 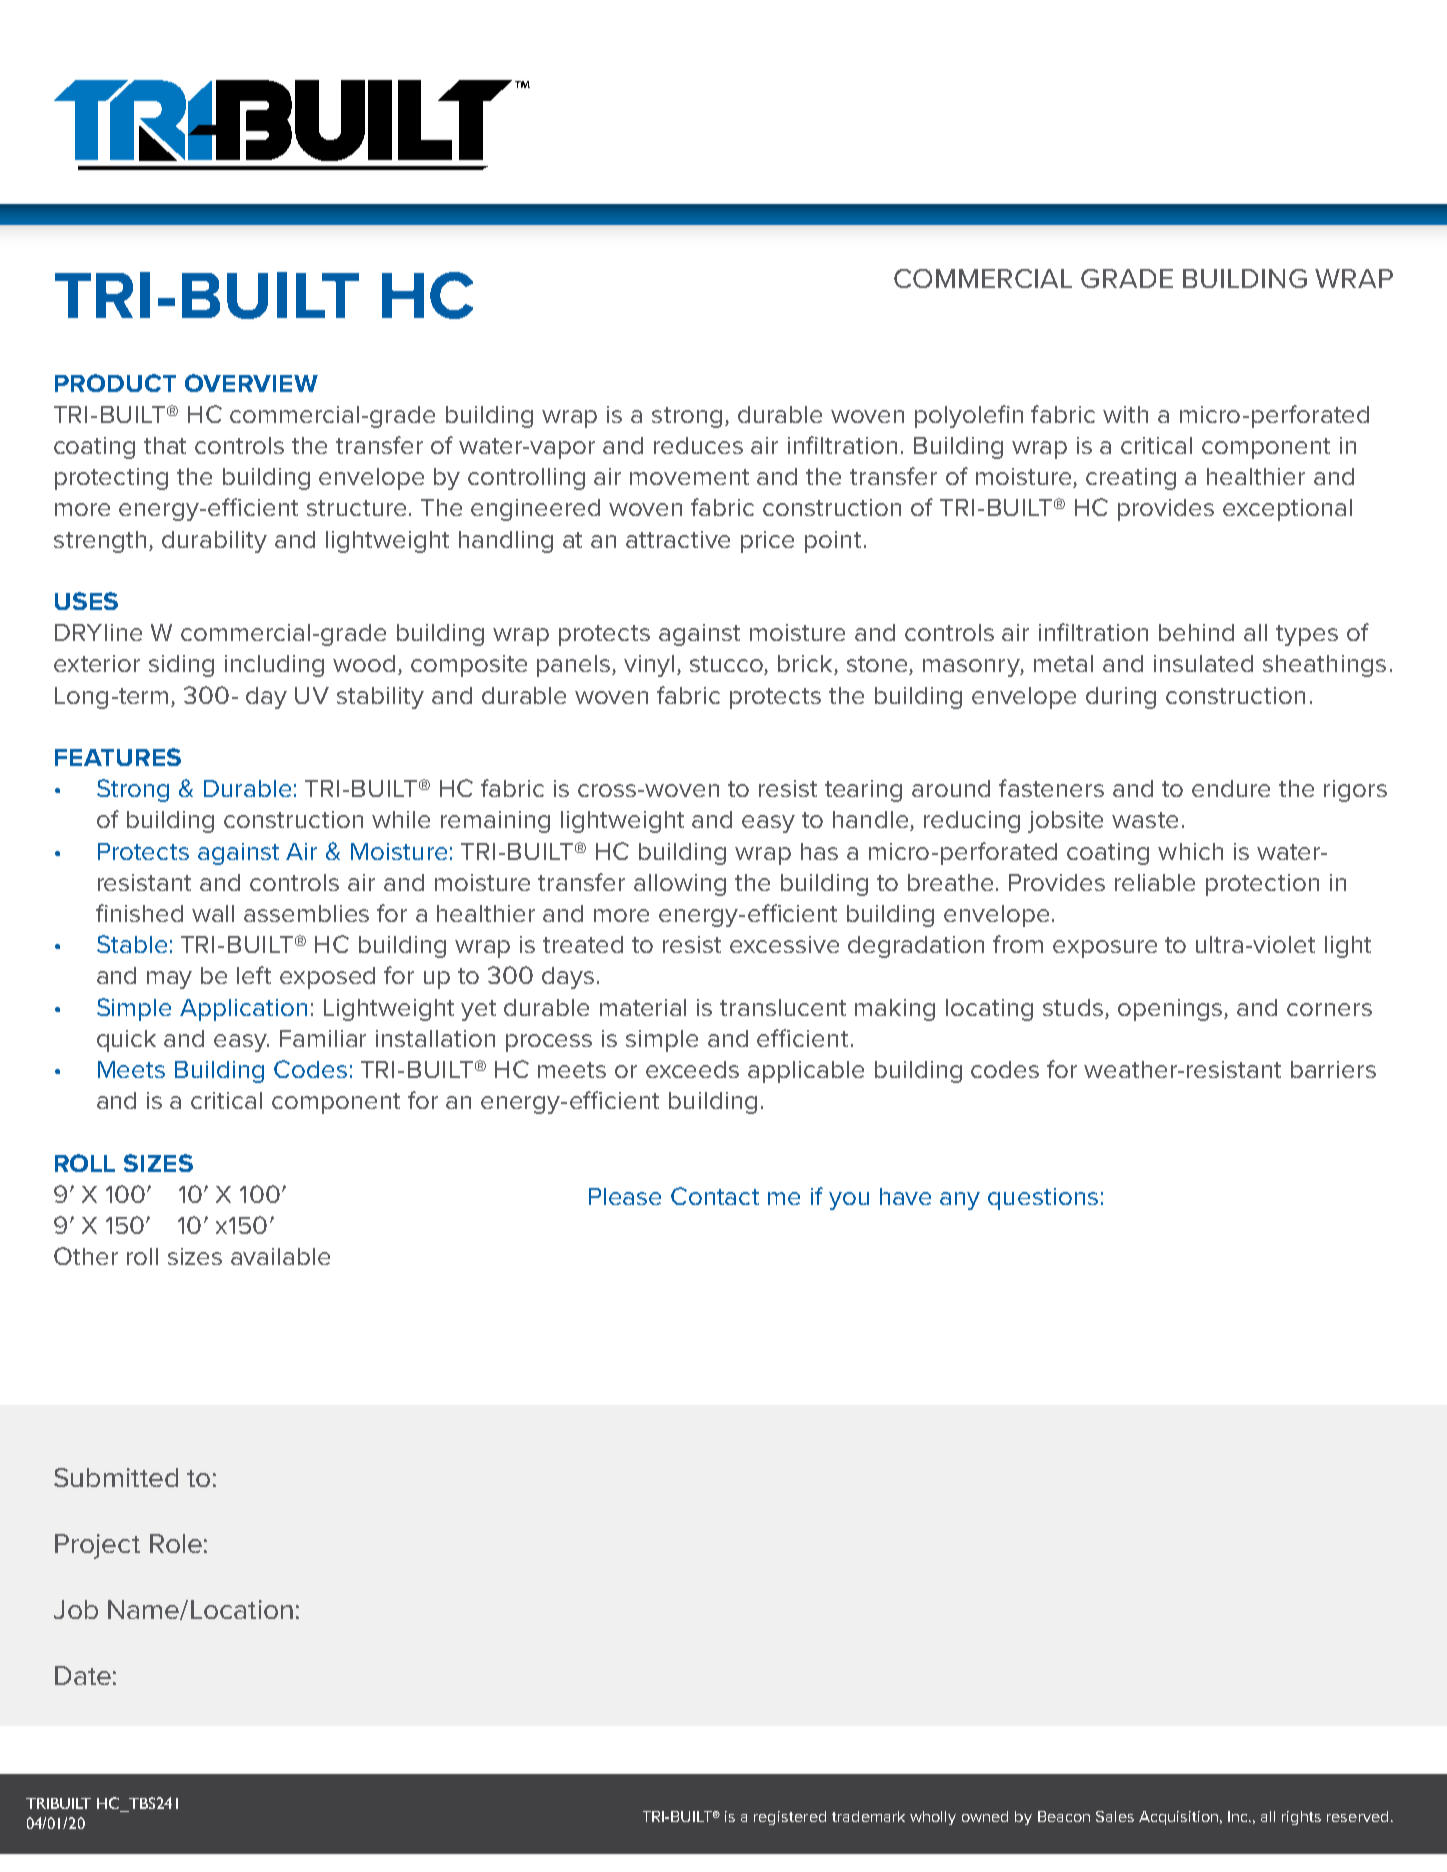 I want to click on reduces, so click(x=698, y=445).
